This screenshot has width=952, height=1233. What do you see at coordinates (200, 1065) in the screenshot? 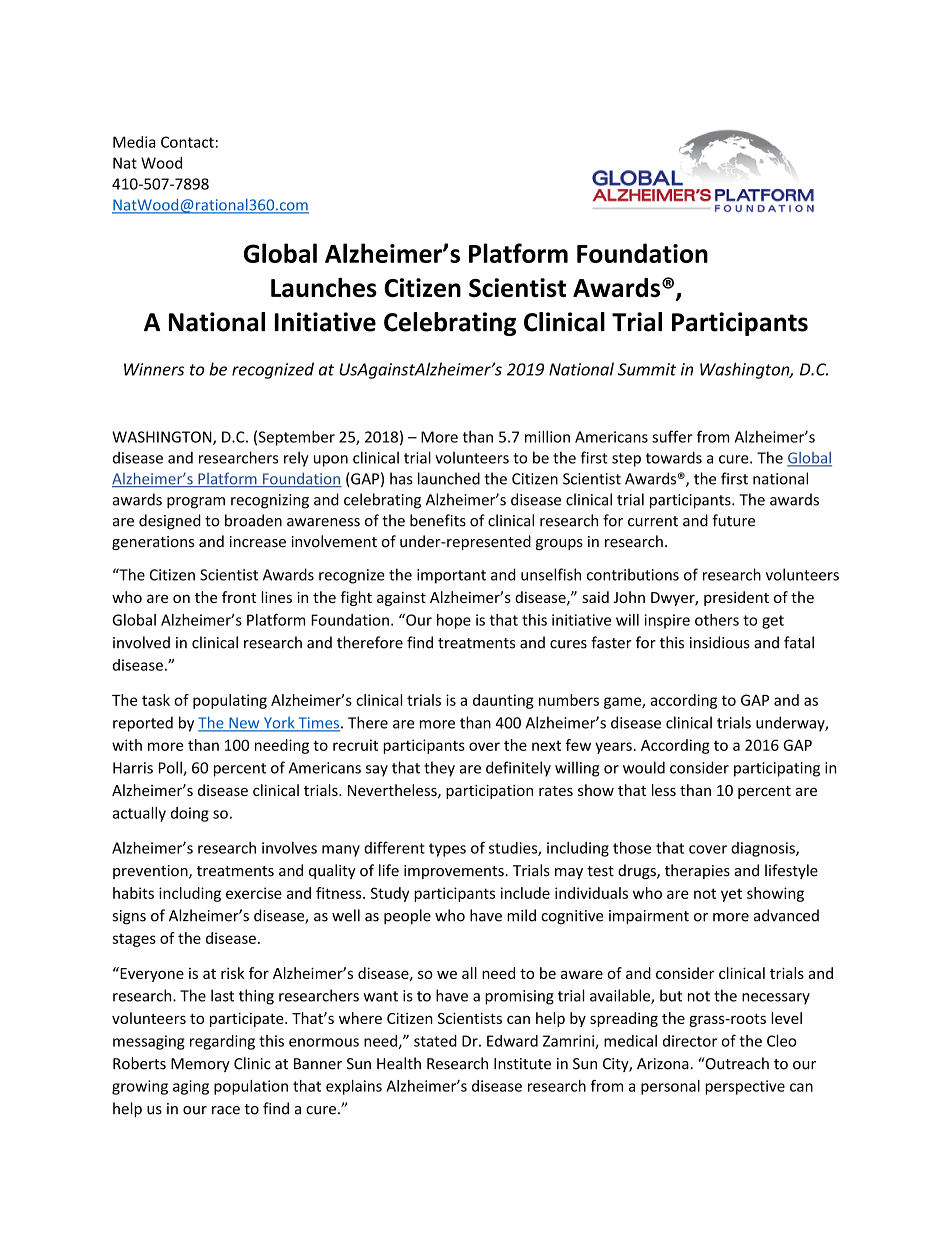
I see `Memory` at bounding box center [200, 1065].
